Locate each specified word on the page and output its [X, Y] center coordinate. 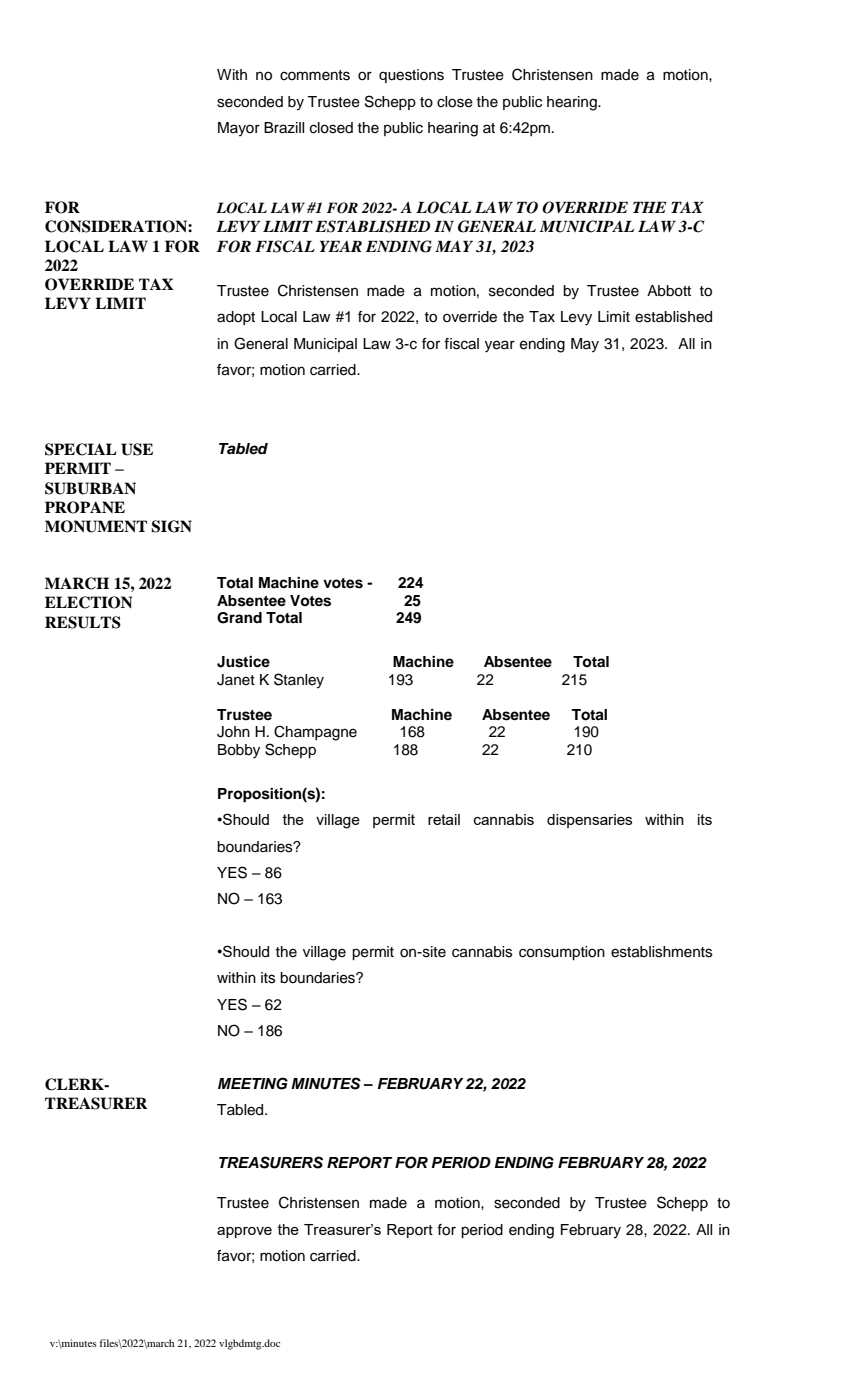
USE [137, 449]
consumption [562, 953]
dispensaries [589, 821]
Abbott [669, 291]
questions [411, 76]
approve [244, 1232]
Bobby [239, 751]
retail [444, 819]
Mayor [239, 129]
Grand [239, 618]
